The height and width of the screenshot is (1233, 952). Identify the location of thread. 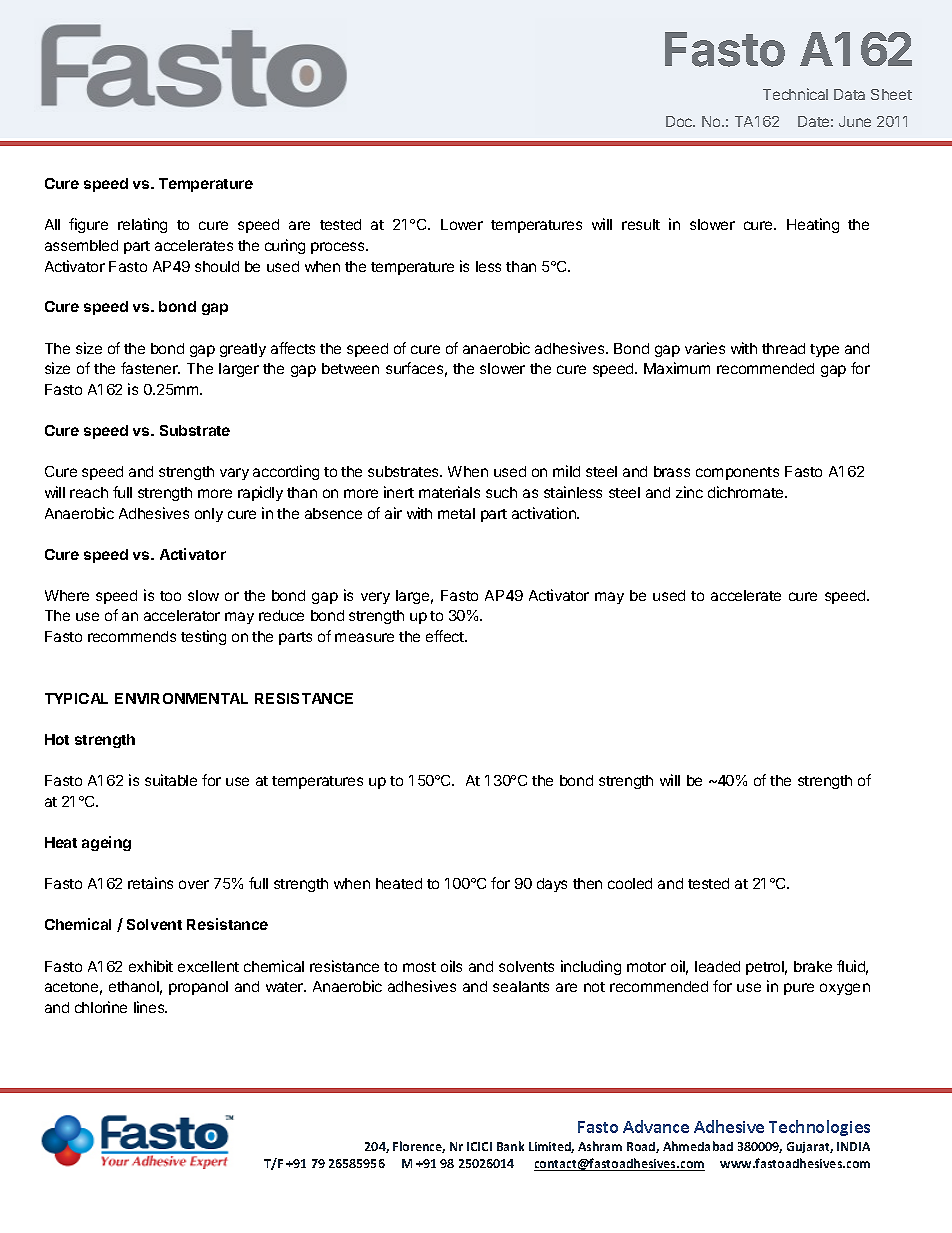
(783, 348).
